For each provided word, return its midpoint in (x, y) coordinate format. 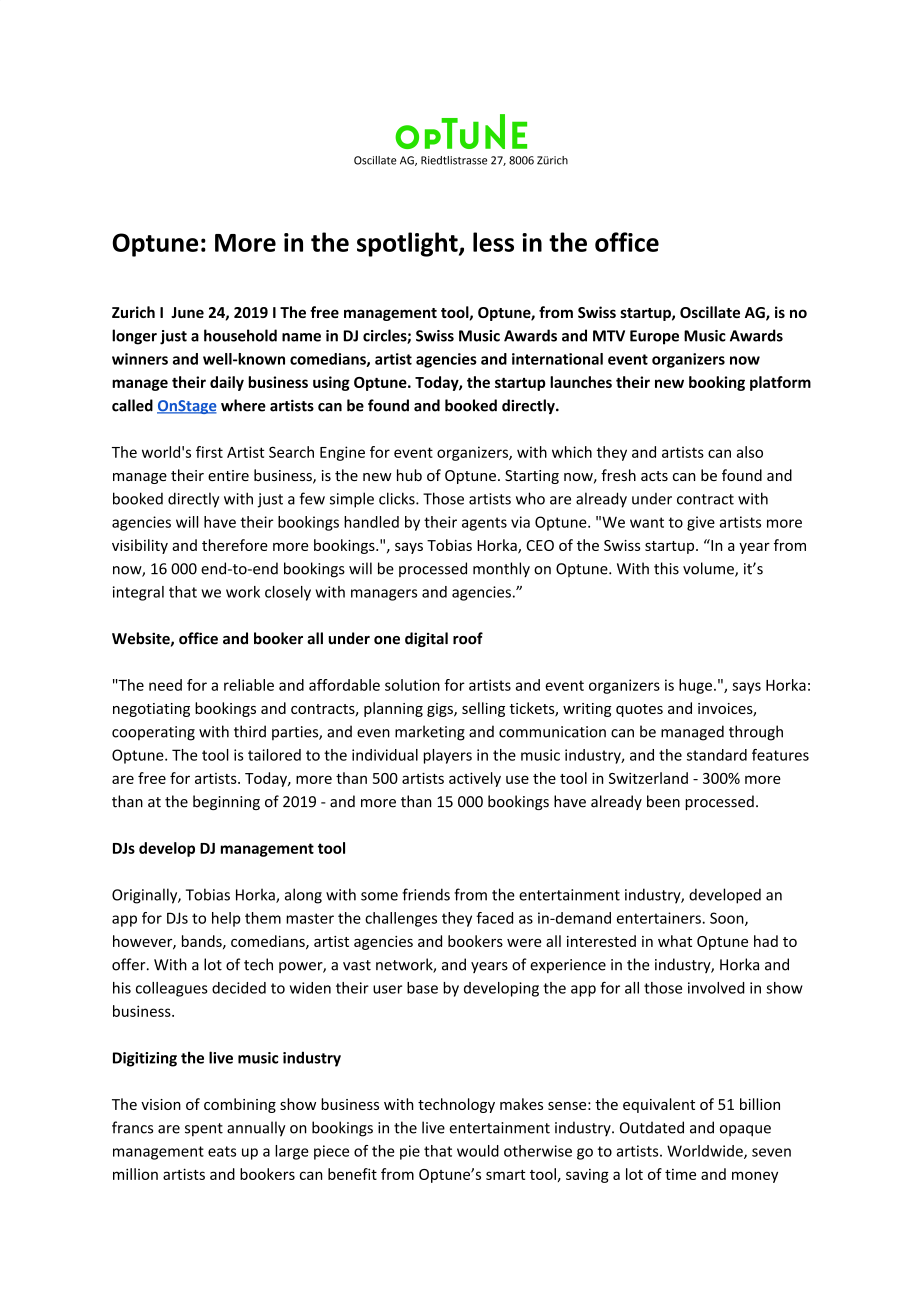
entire (228, 475)
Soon (728, 919)
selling (483, 709)
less (493, 242)
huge (695, 686)
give (701, 523)
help (226, 919)
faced (494, 918)
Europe (654, 337)
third (250, 731)
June (187, 312)
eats (222, 1151)
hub (409, 475)
